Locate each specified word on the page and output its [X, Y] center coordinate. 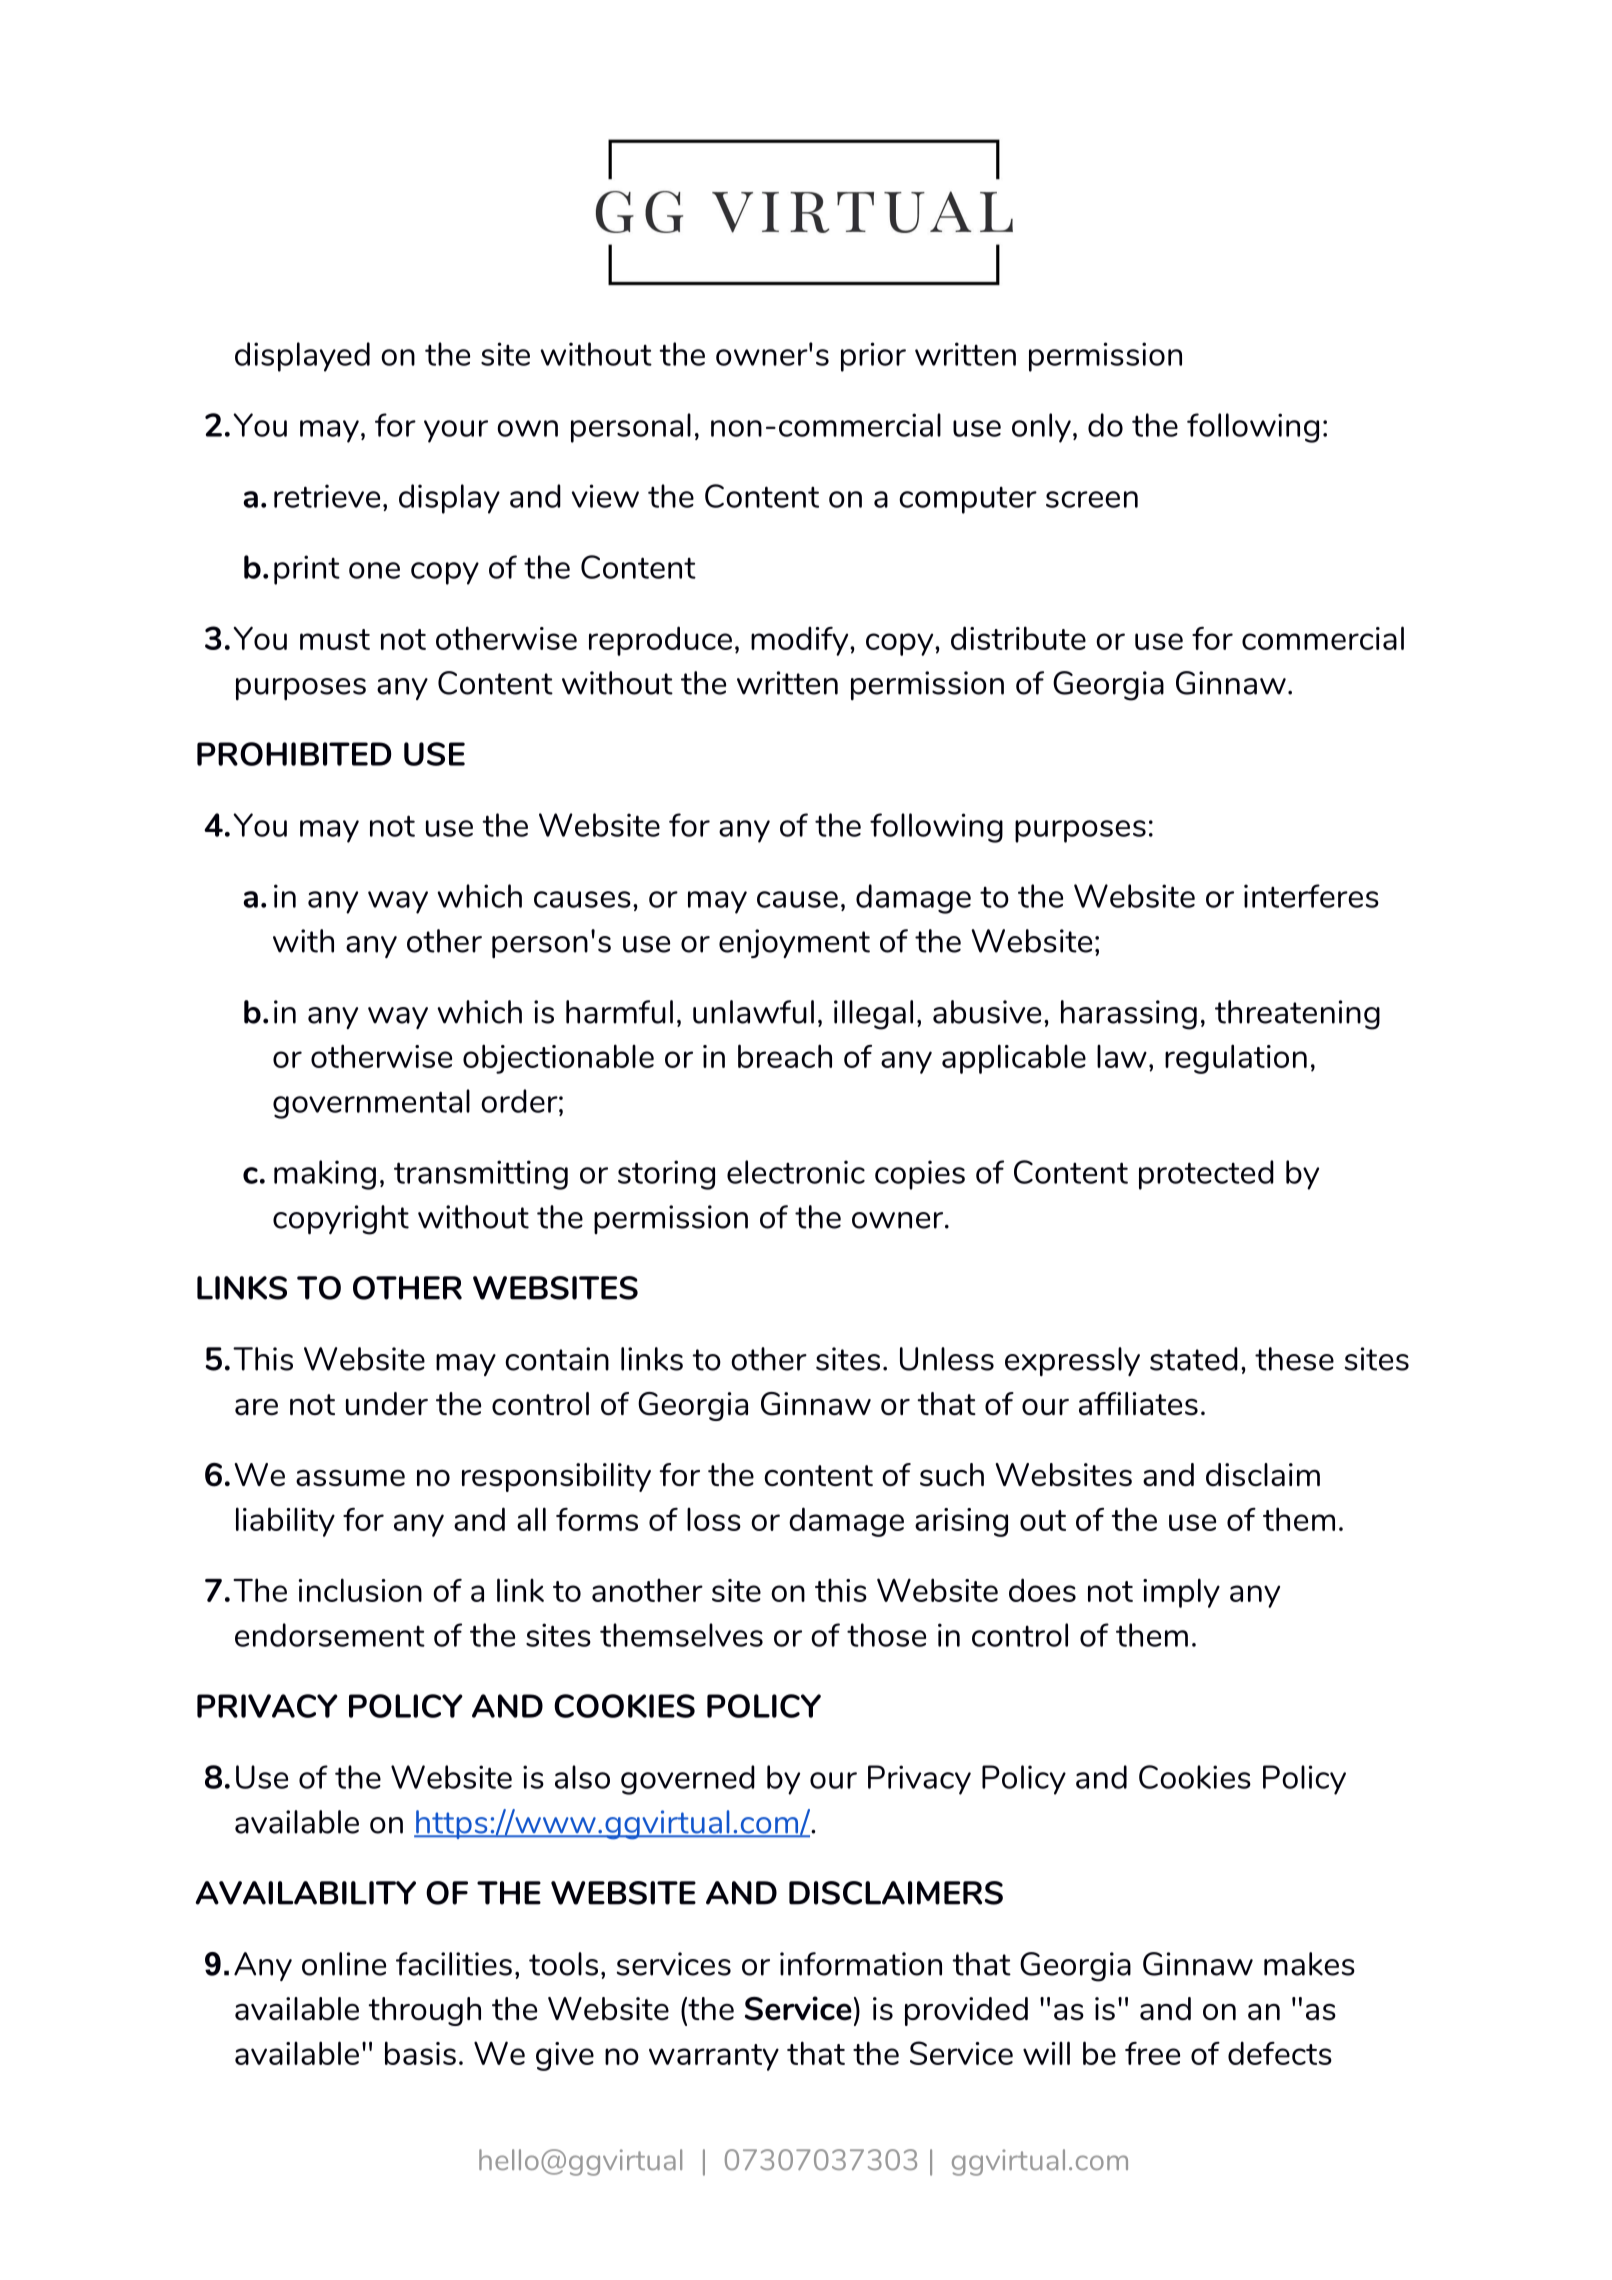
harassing [1129, 1015]
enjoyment [794, 943]
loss [714, 1519]
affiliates [1138, 1404]
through [424, 2011]
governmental [371, 1104]
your [456, 431]
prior [873, 357]
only [1041, 428]
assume [350, 1478]
